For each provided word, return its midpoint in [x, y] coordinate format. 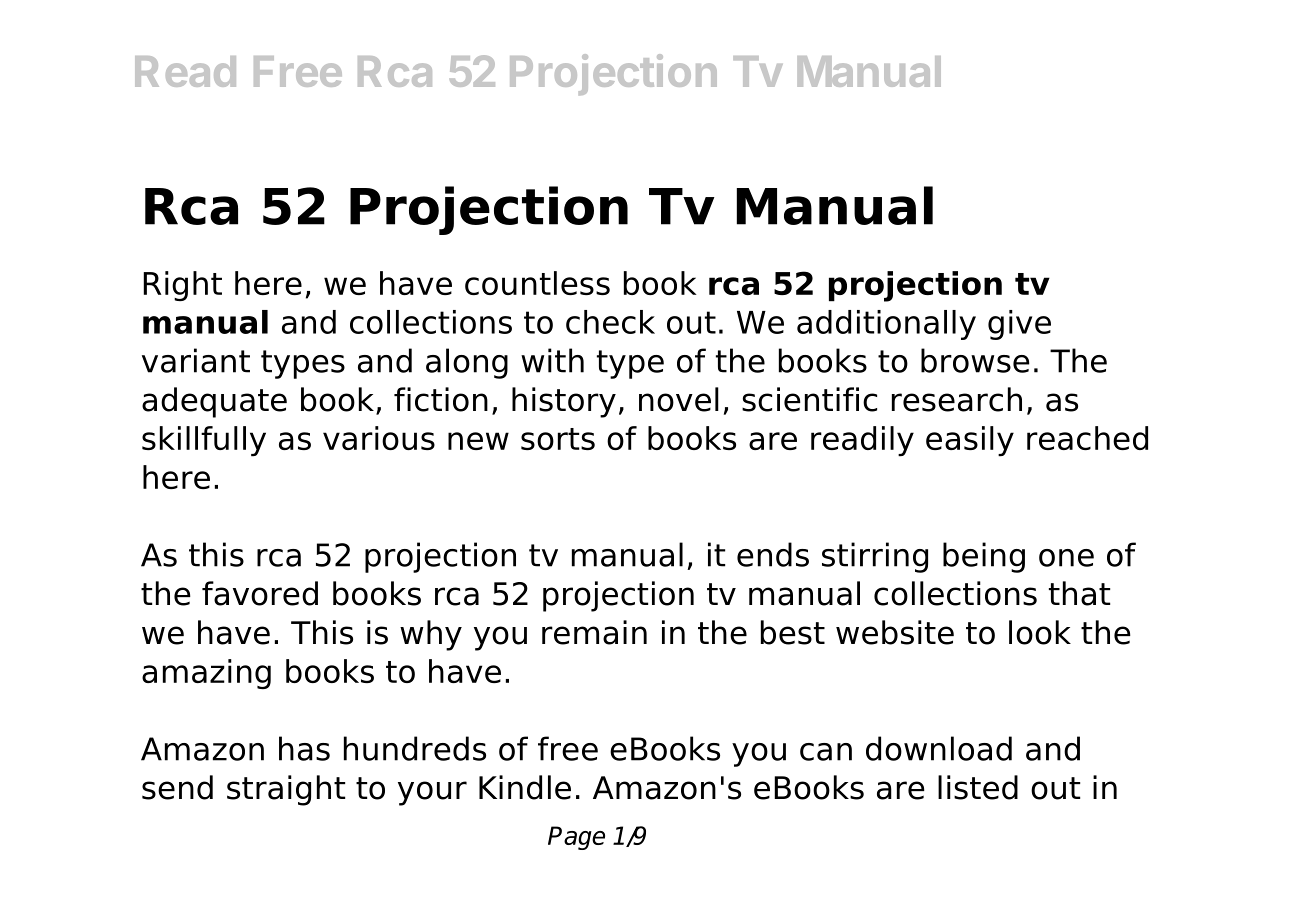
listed [978, 787]
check [610, 322]
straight [286, 790]
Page [576, 838]
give [1019, 325]
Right [182, 286]
